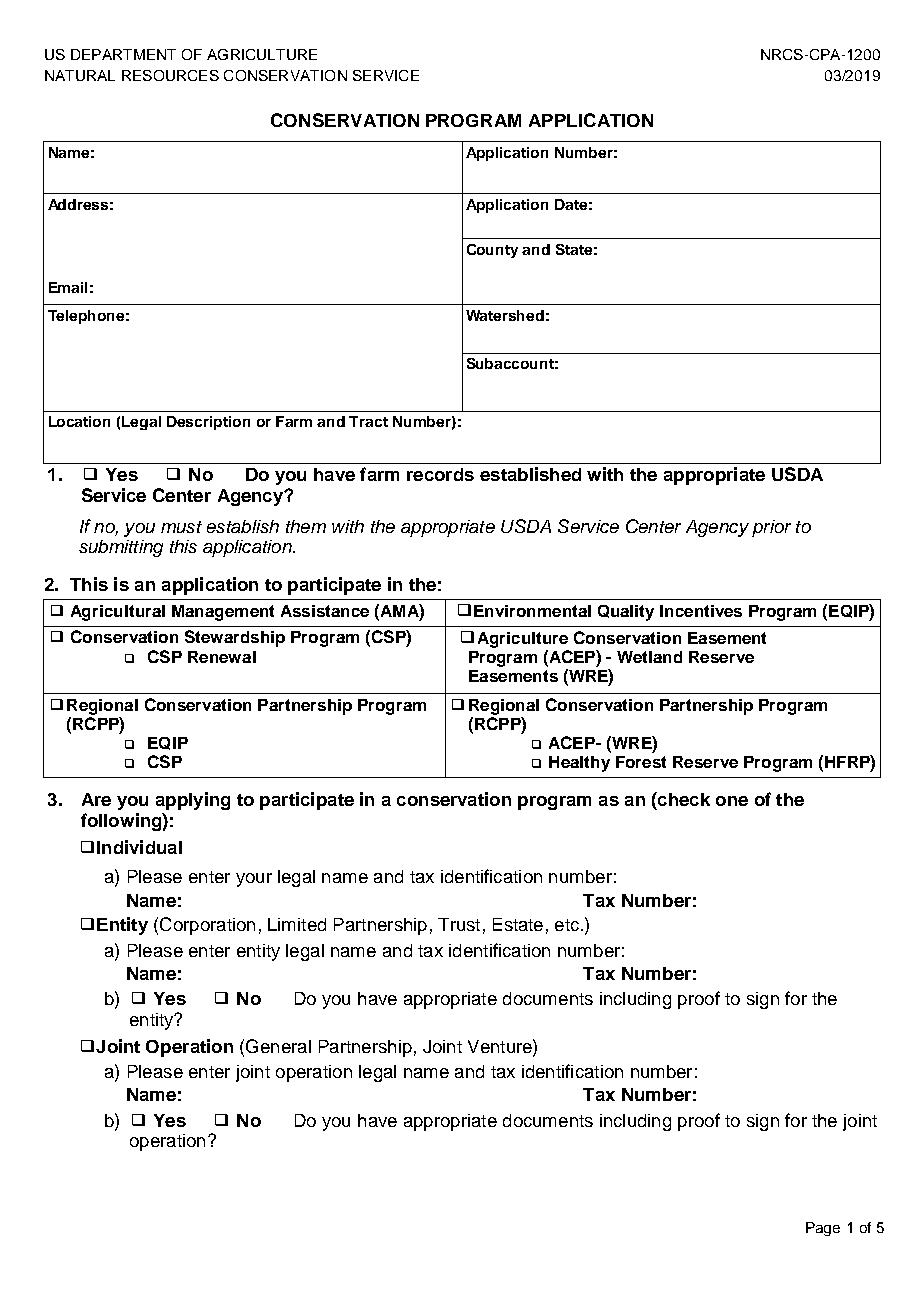 The height and width of the screenshot is (1309, 924). What do you see at coordinates (170, 75) in the screenshot?
I see `RESOURCES` at bounding box center [170, 75].
